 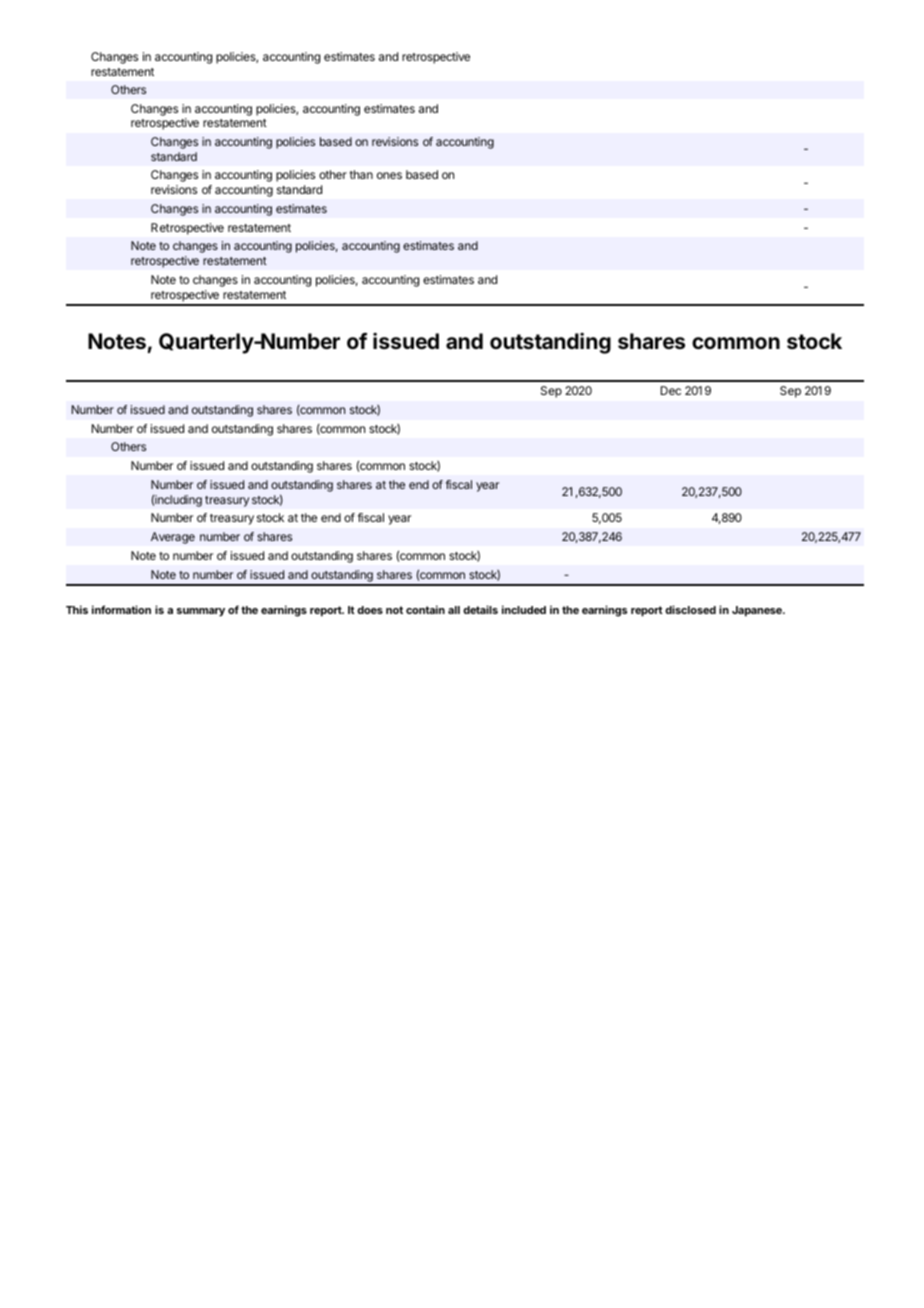 What do you see at coordinates (173, 538) in the screenshot?
I see `Average` at bounding box center [173, 538].
